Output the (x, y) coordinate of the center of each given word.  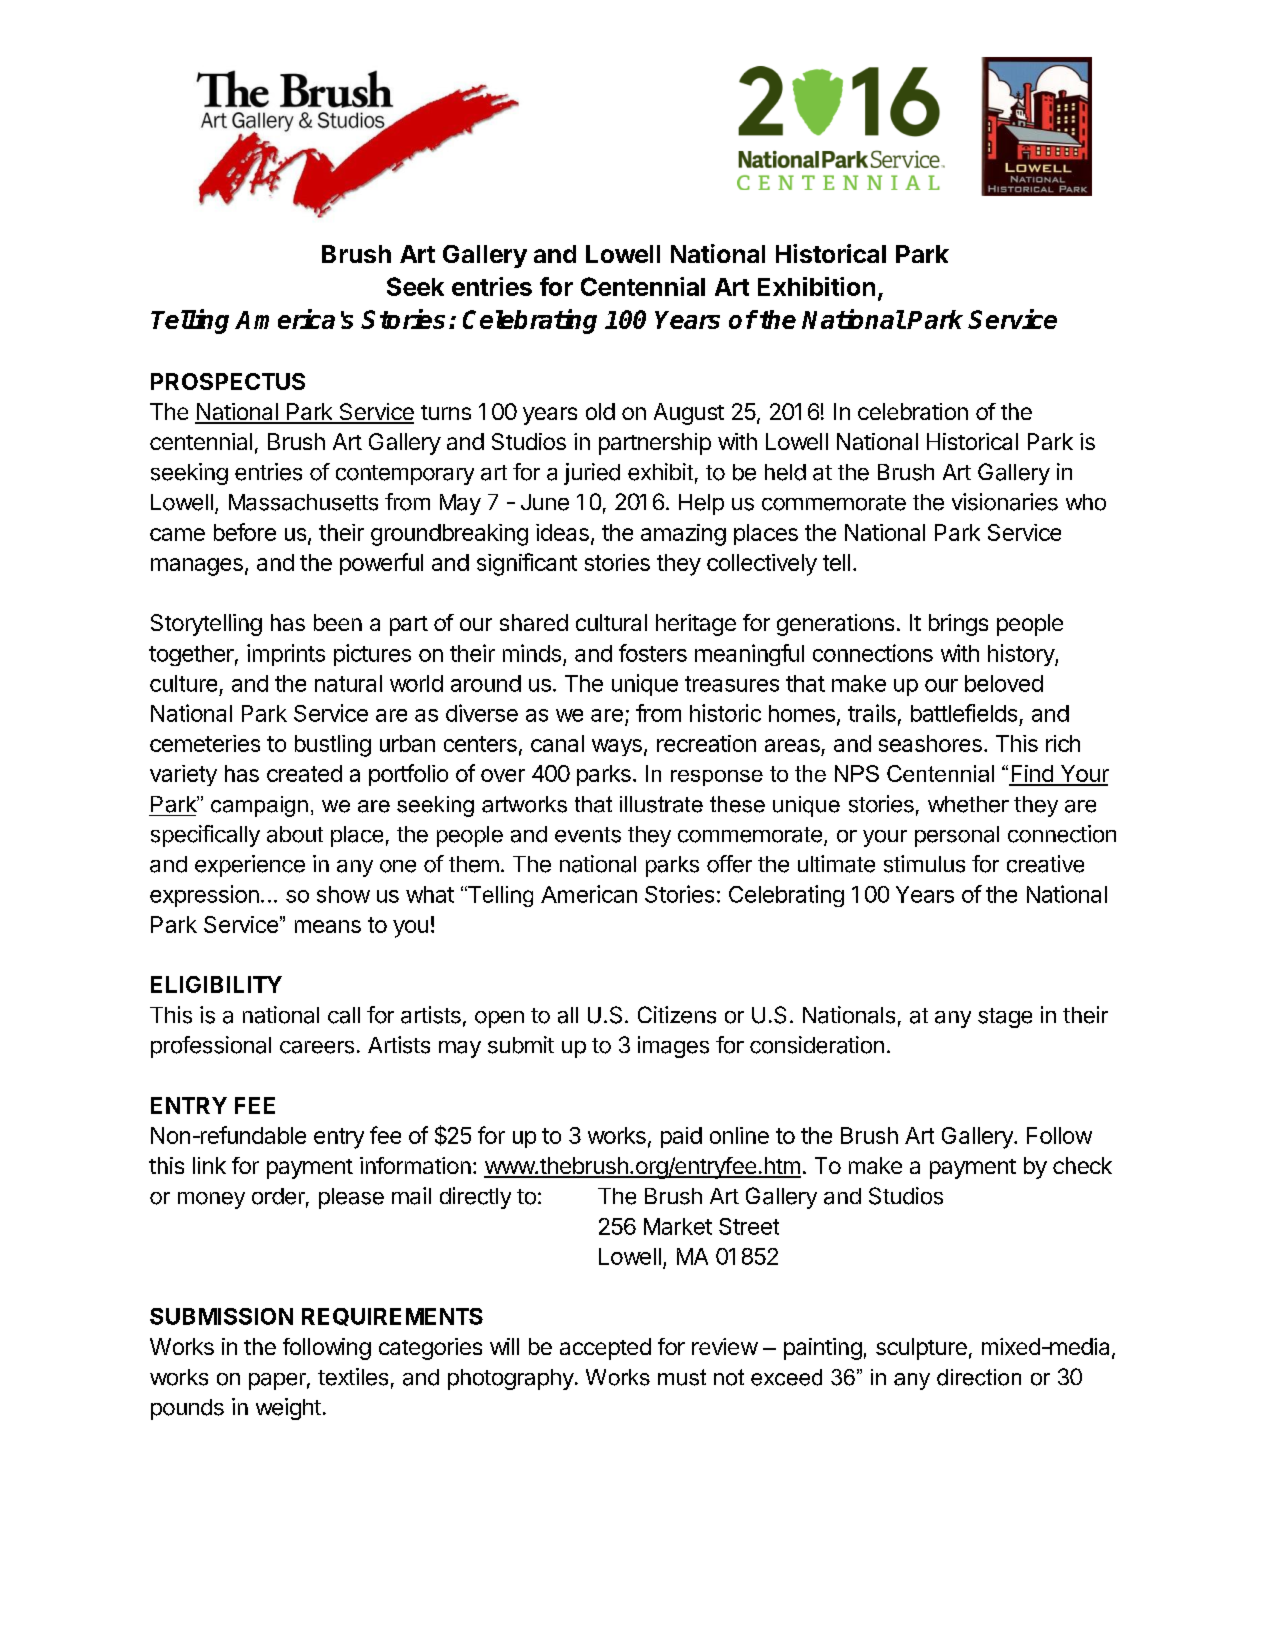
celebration (913, 411)
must (682, 1377)
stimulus (924, 864)
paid (681, 1137)
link (209, 1165)
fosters (653, 653)
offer (729, 864)
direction (979, 1377)
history (1022, 655)
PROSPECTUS (228, 381)
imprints (286, 655)
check (1082, 1165)
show (343, 894)
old (600, 411)
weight (288, 1409)
